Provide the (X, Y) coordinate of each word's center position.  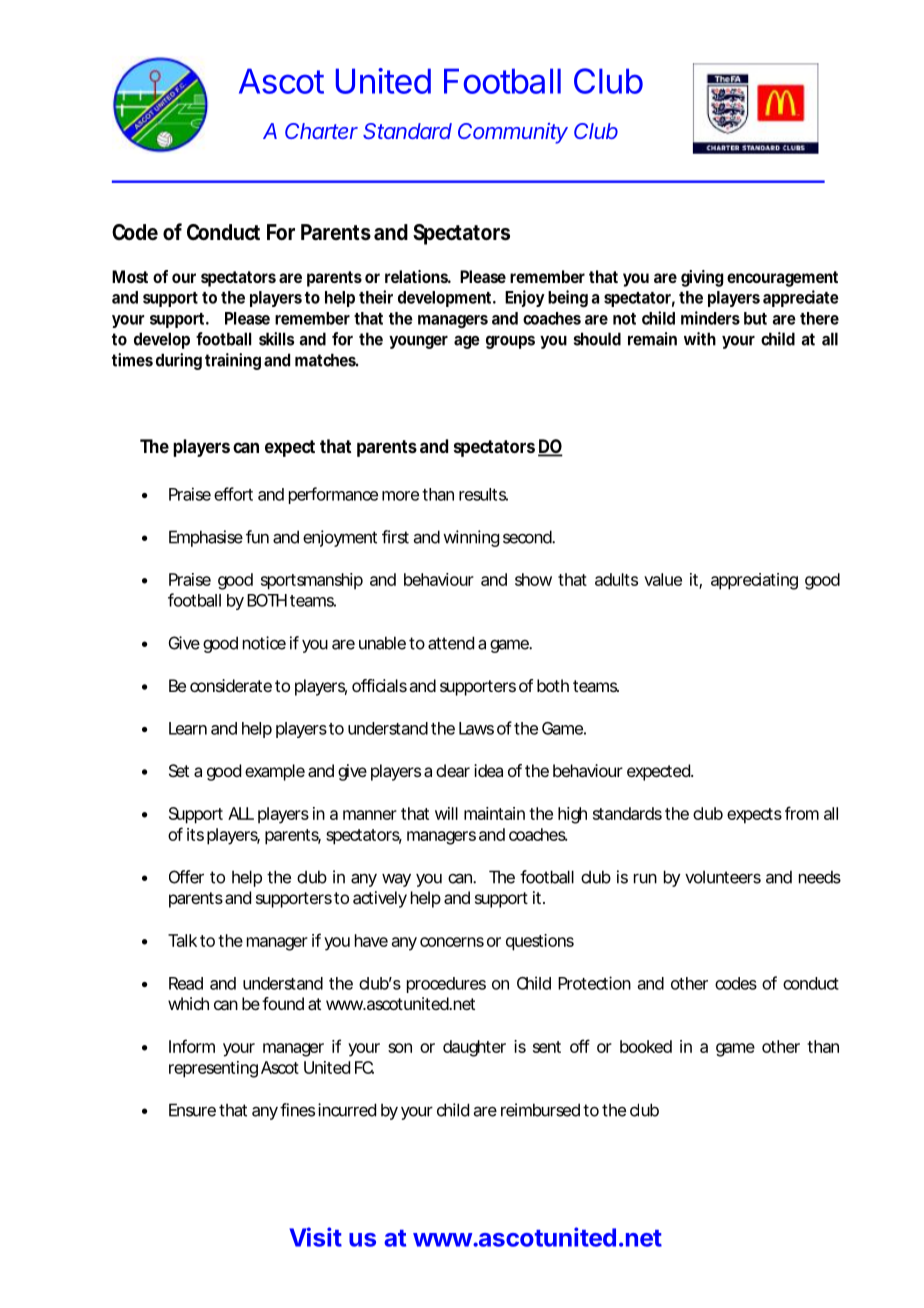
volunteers (723, 877)
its (195, 834)
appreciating (754, 581)
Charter (321, 131)
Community (513, 133)
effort (233, 494)
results (483, 494)
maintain (494, 813)
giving (702, 278)
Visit (315, 1237)
